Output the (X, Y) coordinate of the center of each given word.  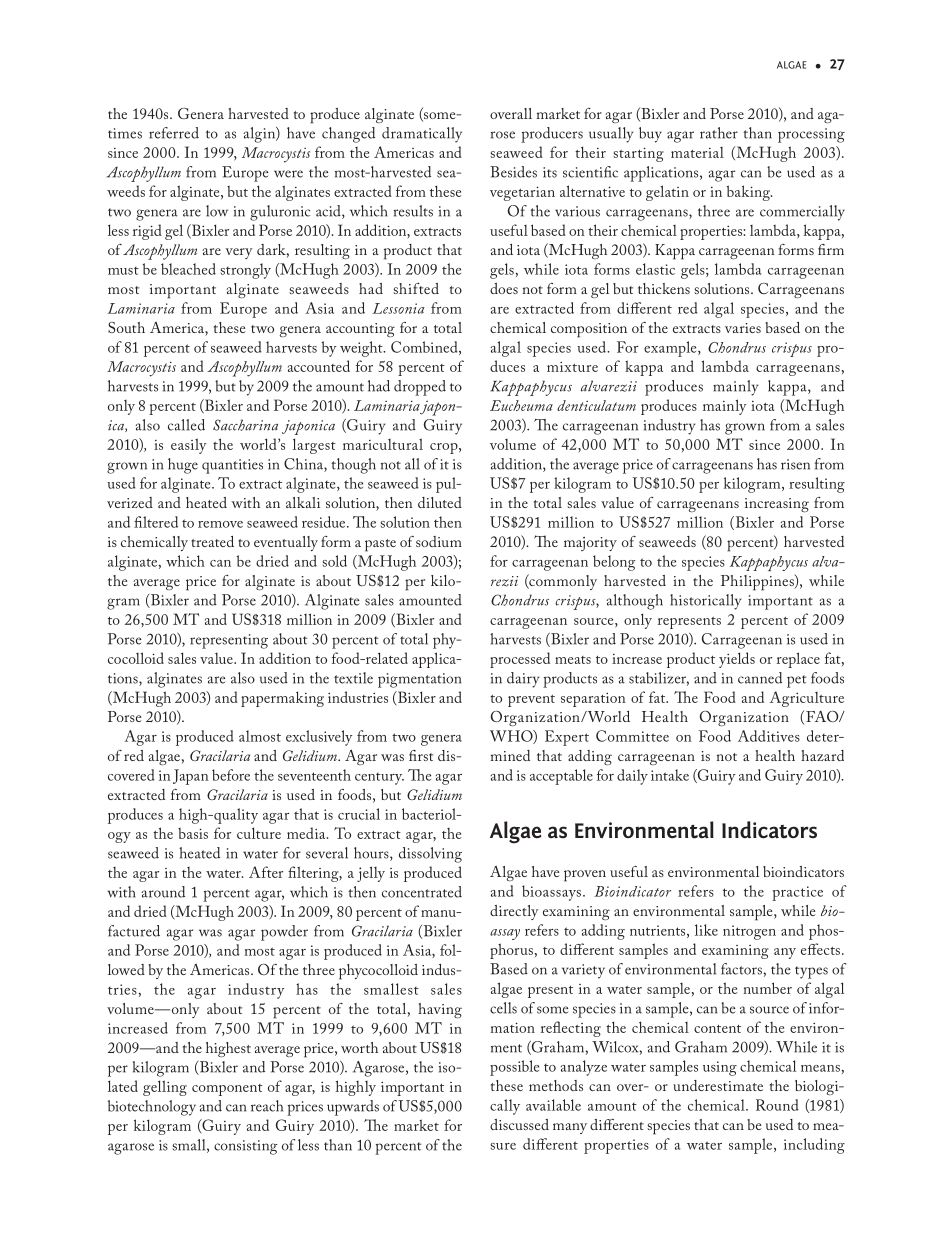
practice (797, 893)
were (288, 174)
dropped (420, 388)
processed (520, 660)
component (227, 1090)
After (266, 872)
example (671, 349)
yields (737, 660)
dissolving (430, 855)
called (186, 425)
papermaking (282, 699)
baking (749, 193)
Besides (513, 172)
